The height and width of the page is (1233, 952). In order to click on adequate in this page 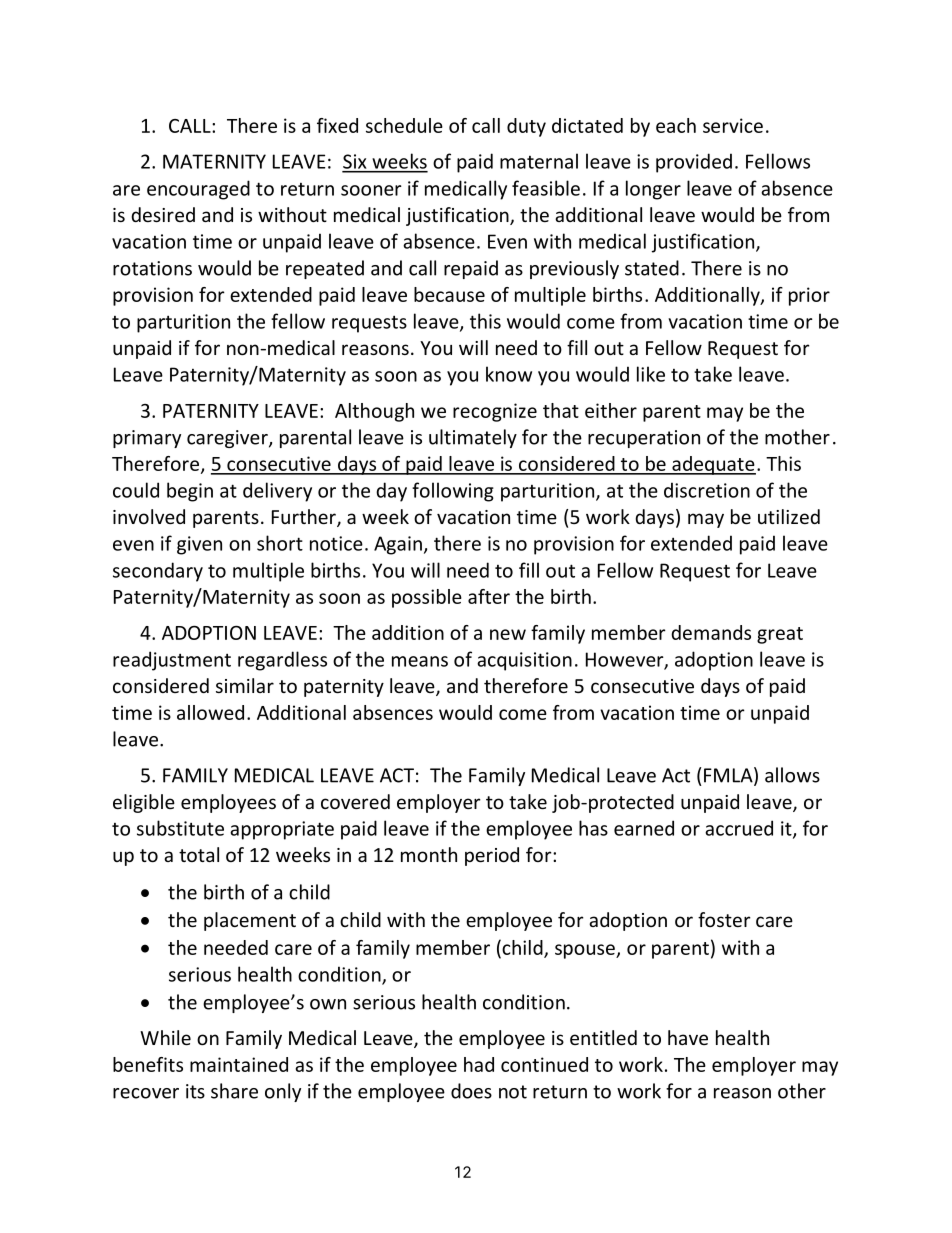, I will do `click(713, 465)`.
